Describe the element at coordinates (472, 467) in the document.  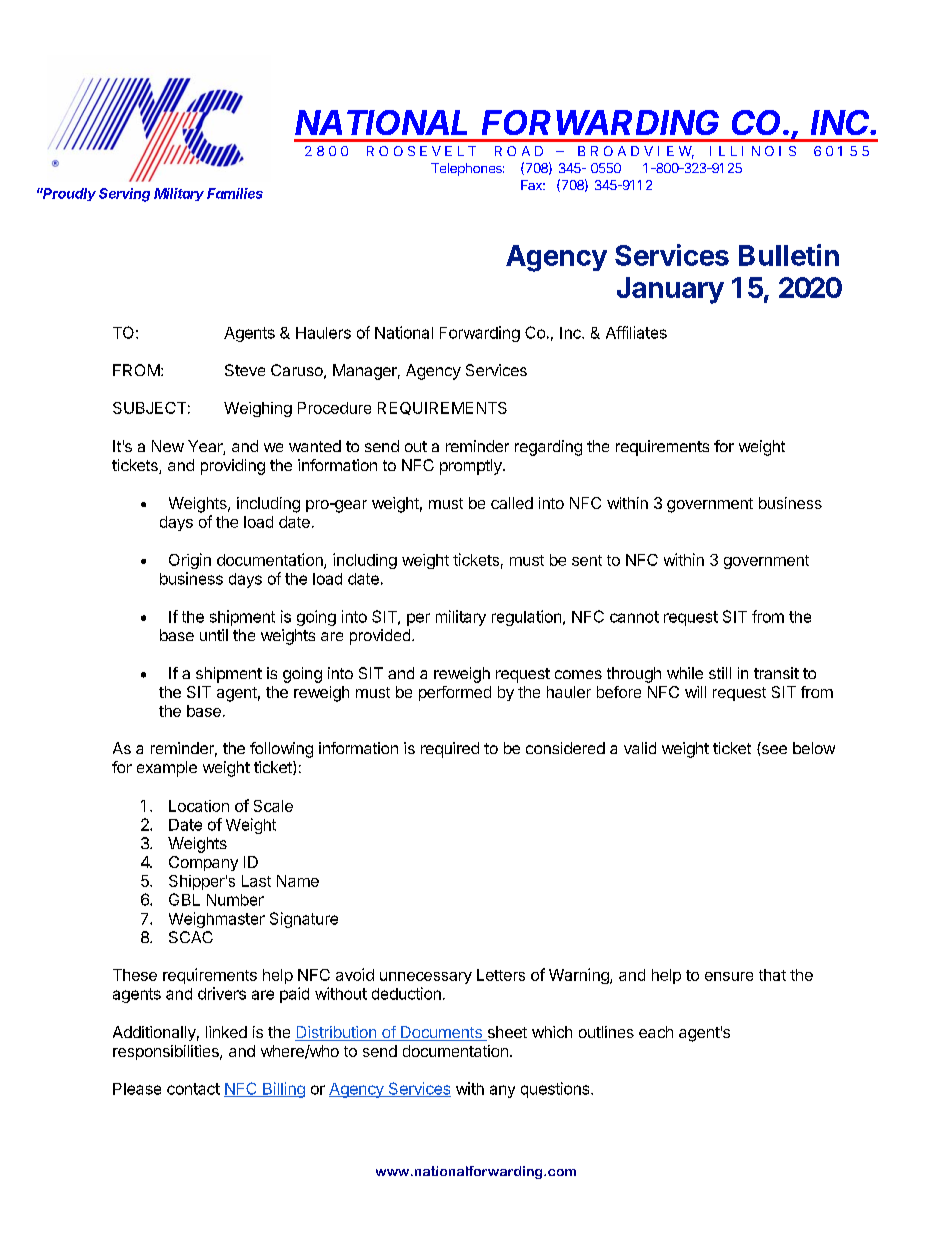
I see `promptly` at that location.
